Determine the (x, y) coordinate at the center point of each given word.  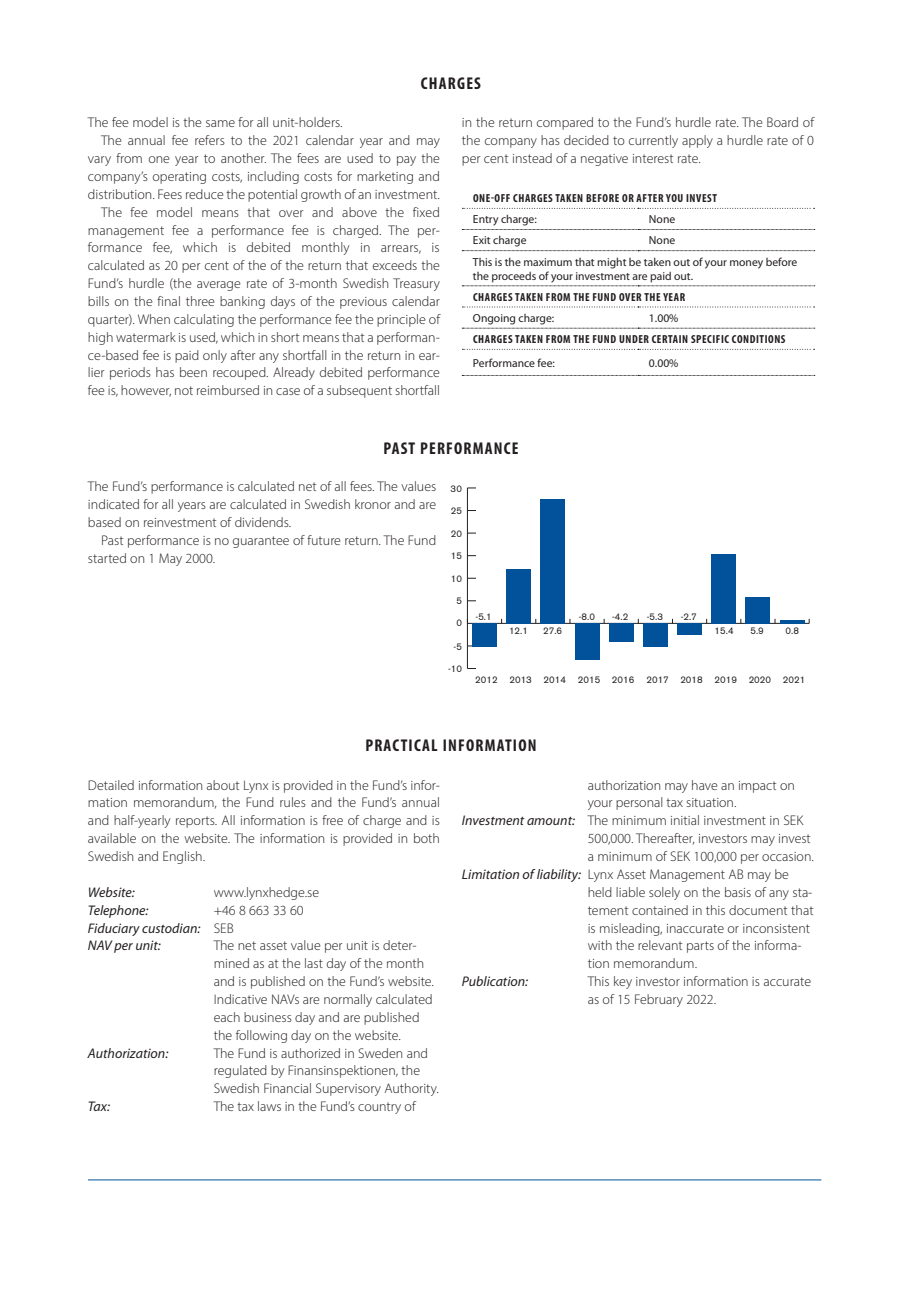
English (183, 857)
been (193, 372)
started (107, 558)
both (426, 838)
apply (697, 141)
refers (210, 140)
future (324, 540)
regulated (240, 1071)
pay (406, 161)
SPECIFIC (710, 339)
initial (685, 820)
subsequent (359, 391)
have (705, 785)
